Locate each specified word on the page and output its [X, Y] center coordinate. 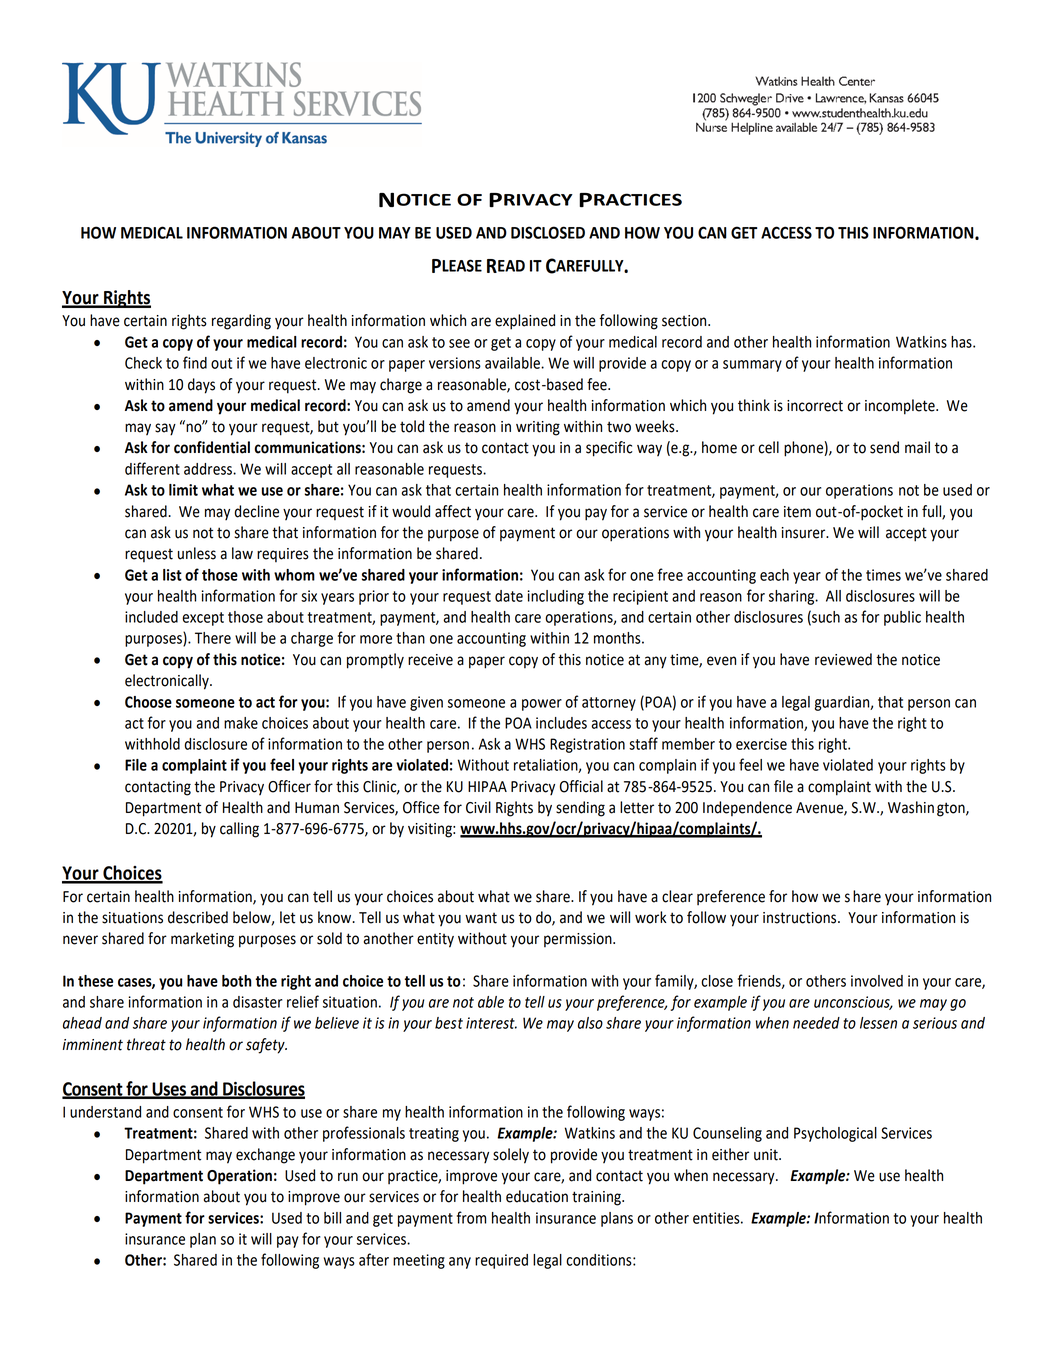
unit [767, 1155]
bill [332, 1218]
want [481, 918]
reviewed [843, 659]
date [509, 596]
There [213, 638]
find [195, 362]
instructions [801, 918]
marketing [202, 940]
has [962, 342]
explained [525, 322]
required [501, 1261]
